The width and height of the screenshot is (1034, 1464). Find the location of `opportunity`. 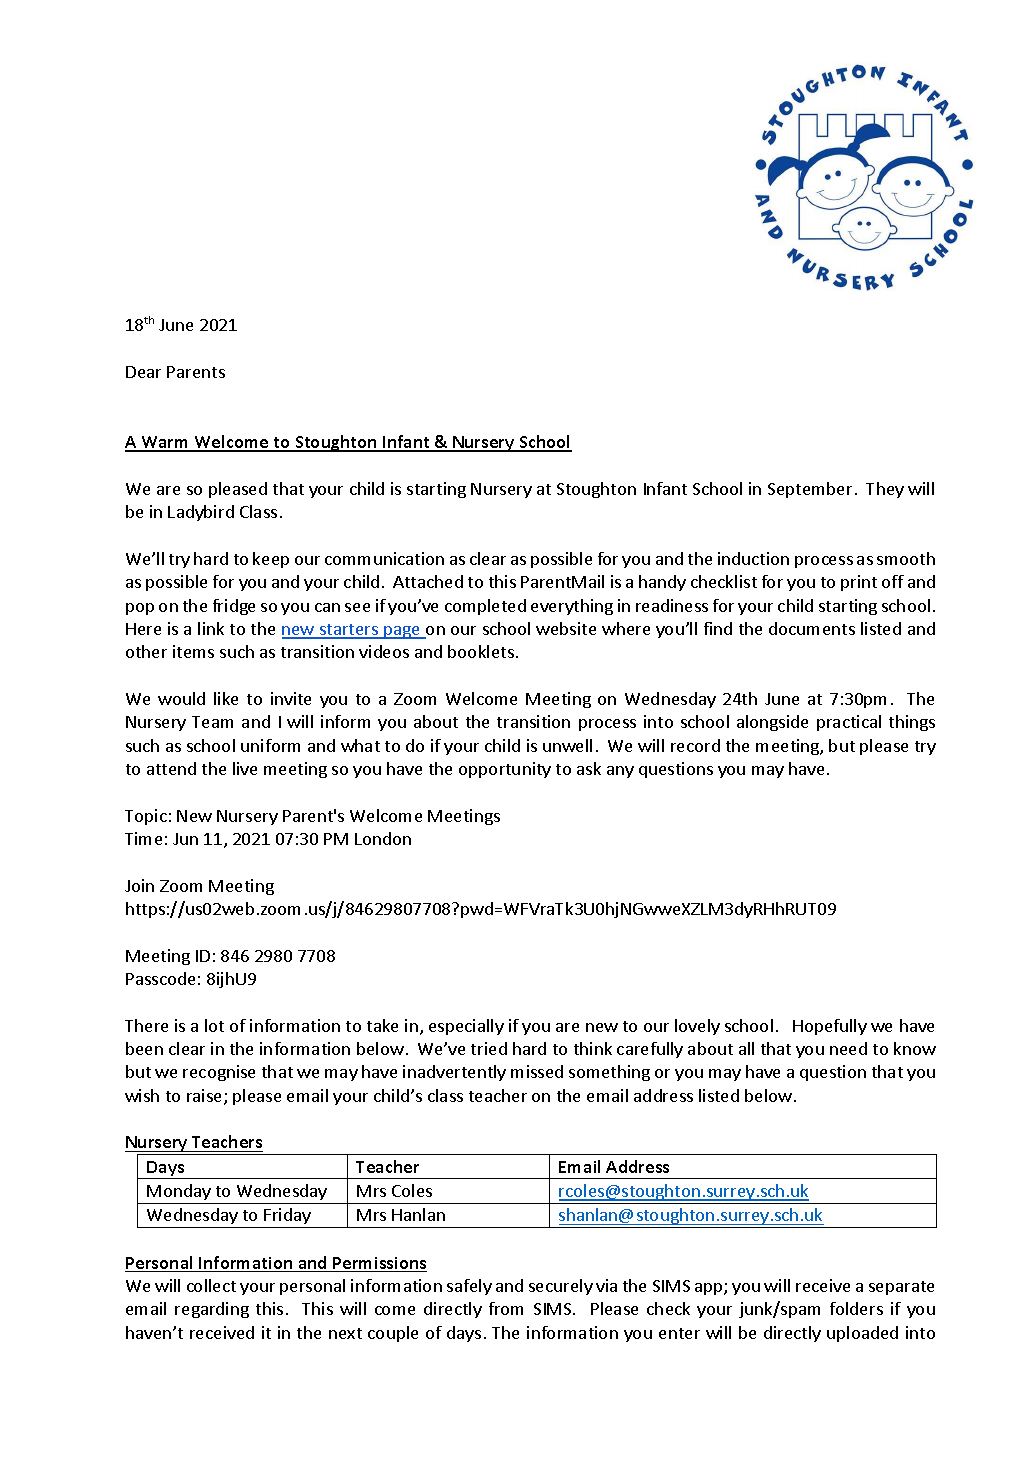

opportunity is located at coordinates (505, 770).
